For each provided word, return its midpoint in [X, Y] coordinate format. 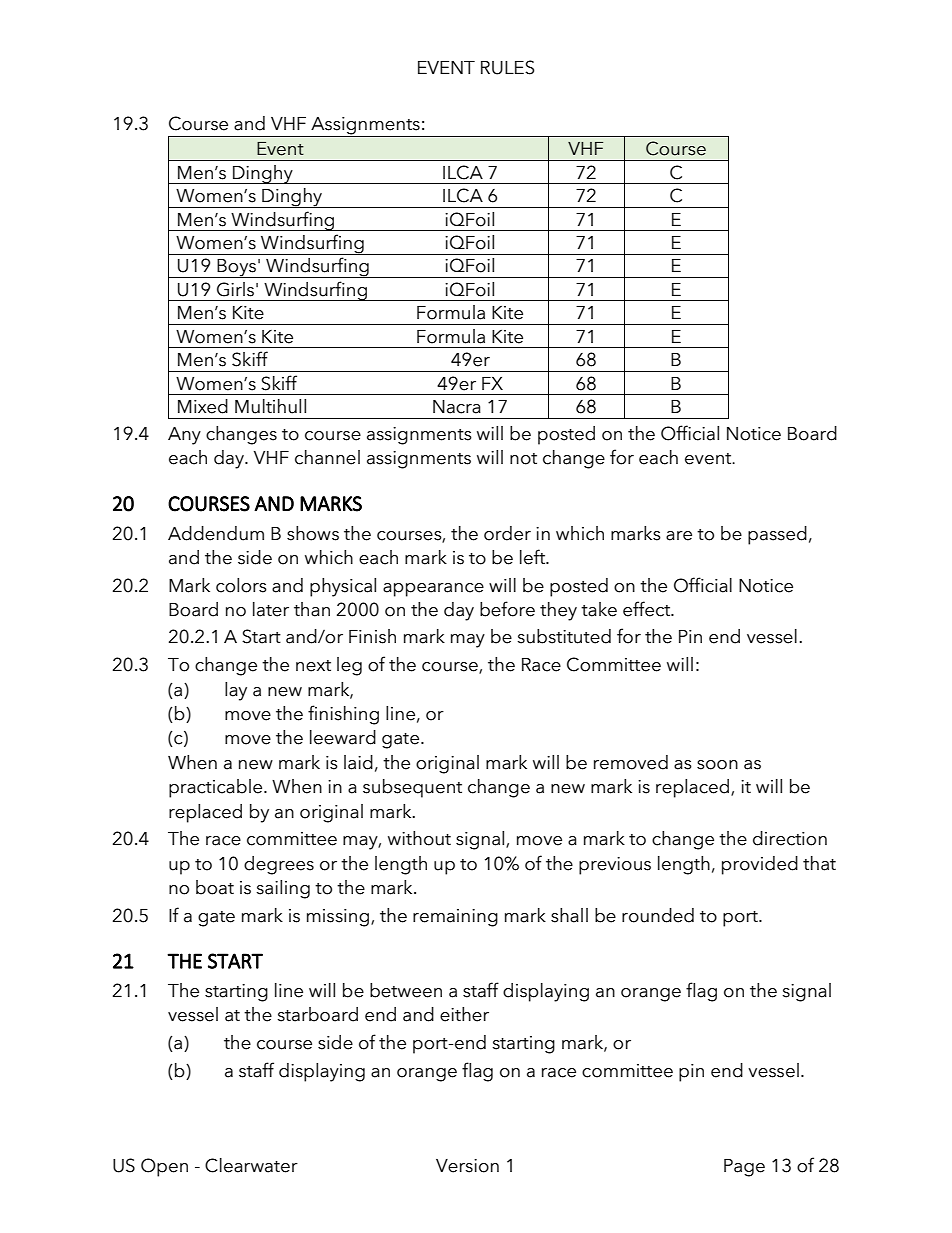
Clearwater [251, 1165]
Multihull [270, 406]
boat [215, 887]
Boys [236, 268]
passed [777, 535]
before [507, 609]
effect [647, 609]
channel [327, 457]
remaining [455, 918]
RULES [507, 67]
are [679, 536]
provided [760, 865]
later [271, 609]
